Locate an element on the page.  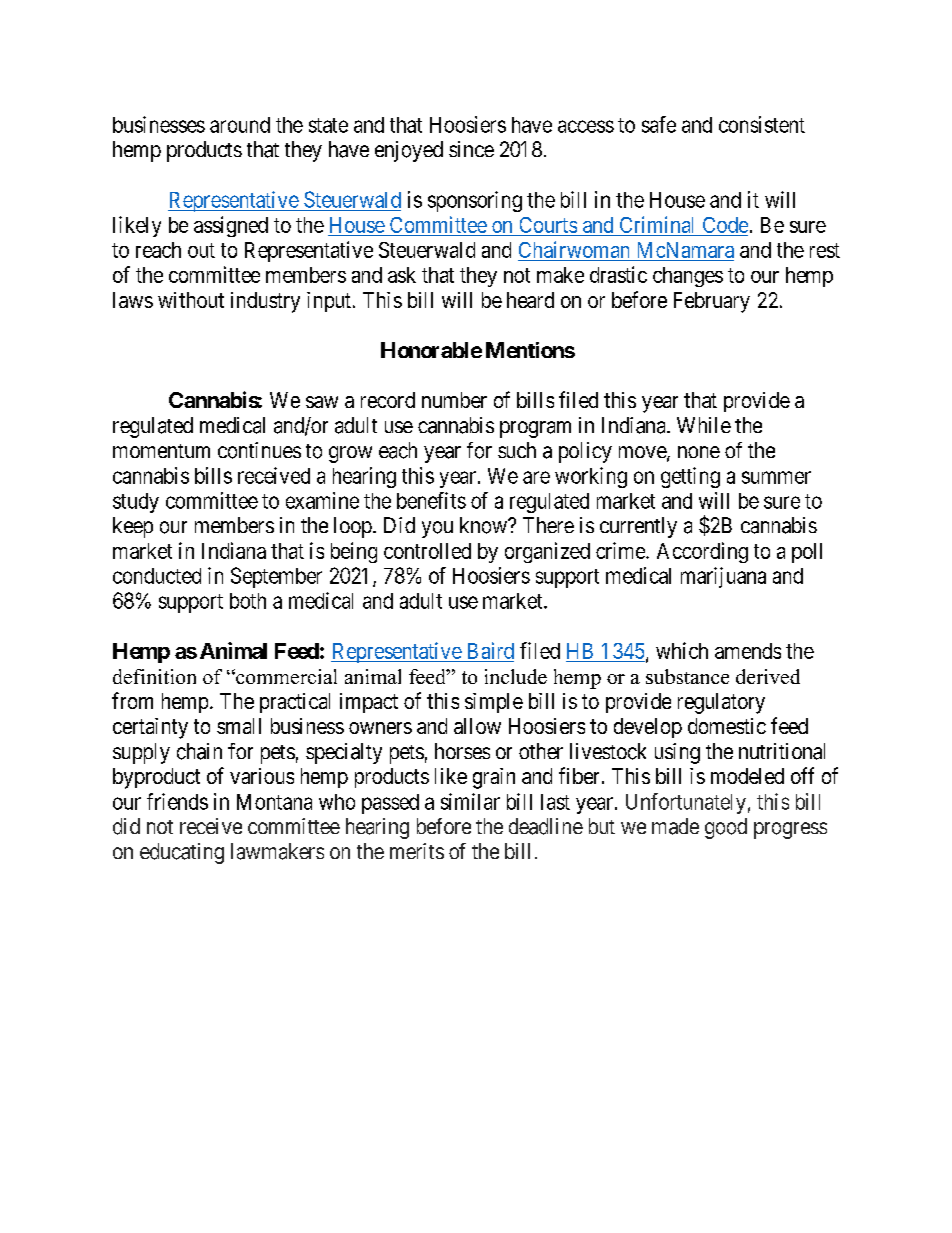
definition is located at coordinates (154, 676).
